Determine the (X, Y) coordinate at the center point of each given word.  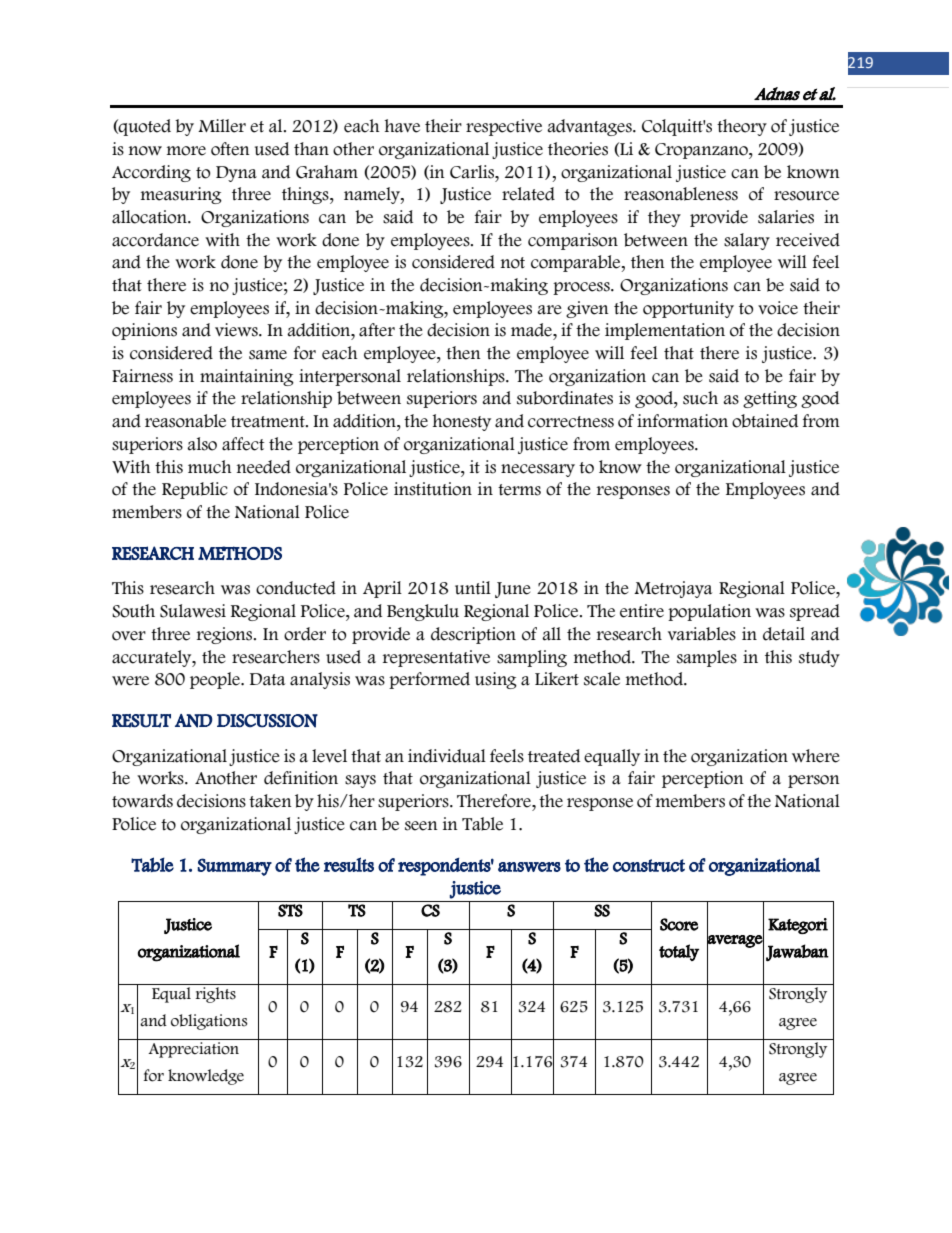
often (230, 149)
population (709, 612)
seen (421, 826)
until (473, 588)
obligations (209, 1022)
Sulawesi (193, 611)
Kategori (798, 926)
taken (270, 801)
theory (742, 127)
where (816, 756)
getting (770, 399)
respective (504, 127)
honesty (462, 422)
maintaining (247, 377)
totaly (679, 952)
